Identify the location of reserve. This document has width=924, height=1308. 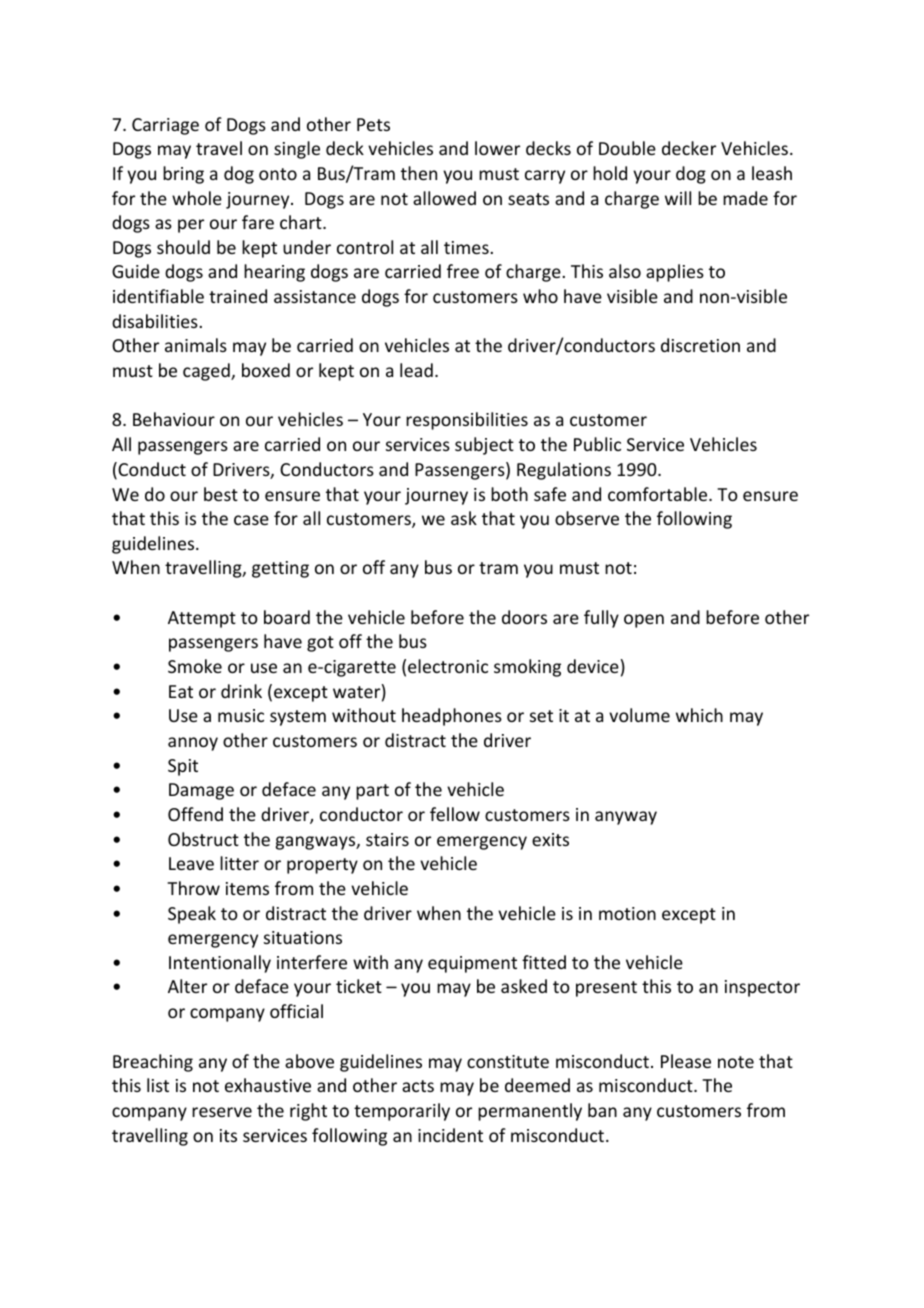
(222, 1112).
